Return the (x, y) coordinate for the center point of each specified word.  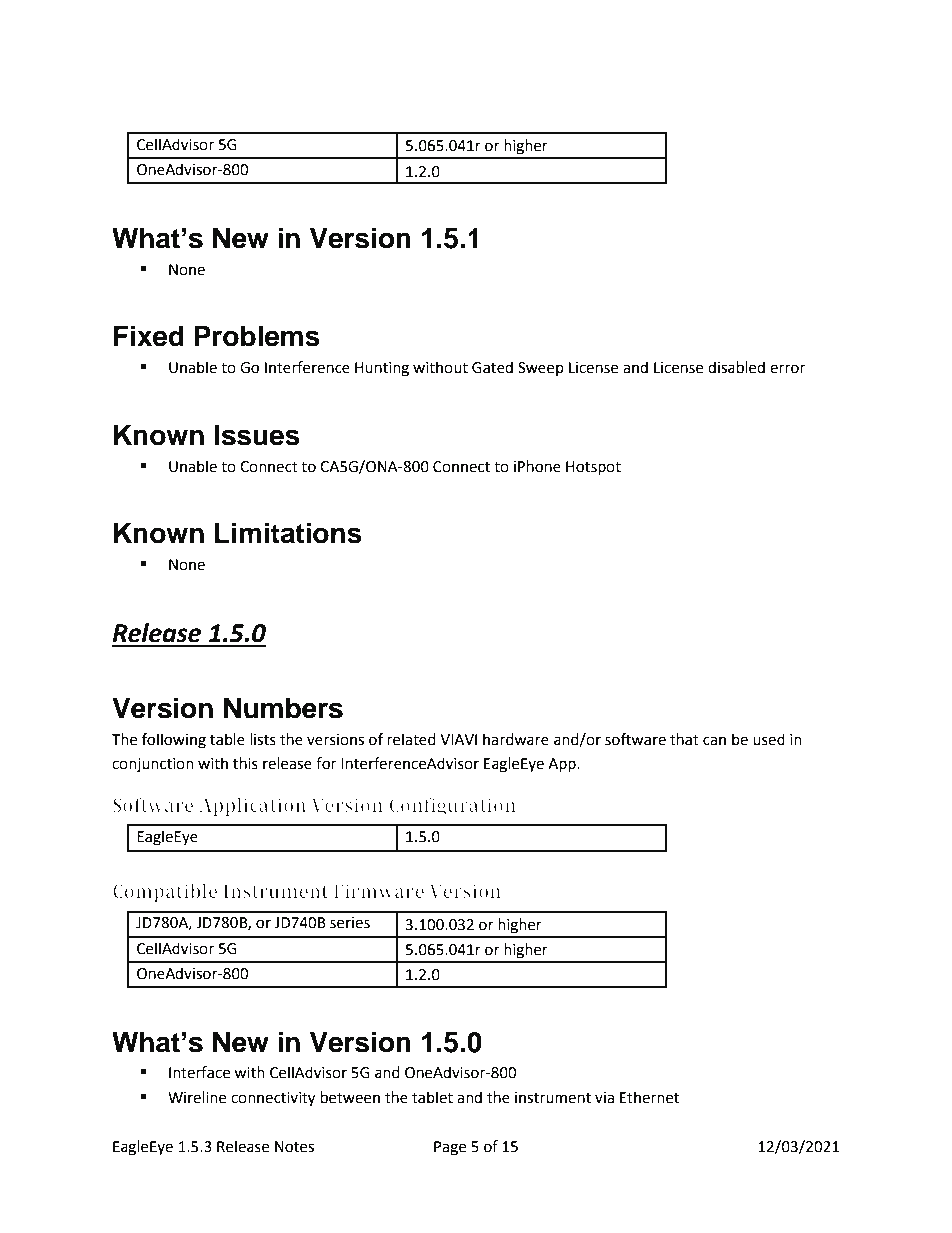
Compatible (165, 893)
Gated (492, 367)
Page (450, 1148)
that (684, 739)
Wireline (197, 1097)
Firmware (379, 891)
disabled (736, 367)
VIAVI (458, 739)
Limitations (288, 533)
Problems (257, 336)
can (714, 741)
